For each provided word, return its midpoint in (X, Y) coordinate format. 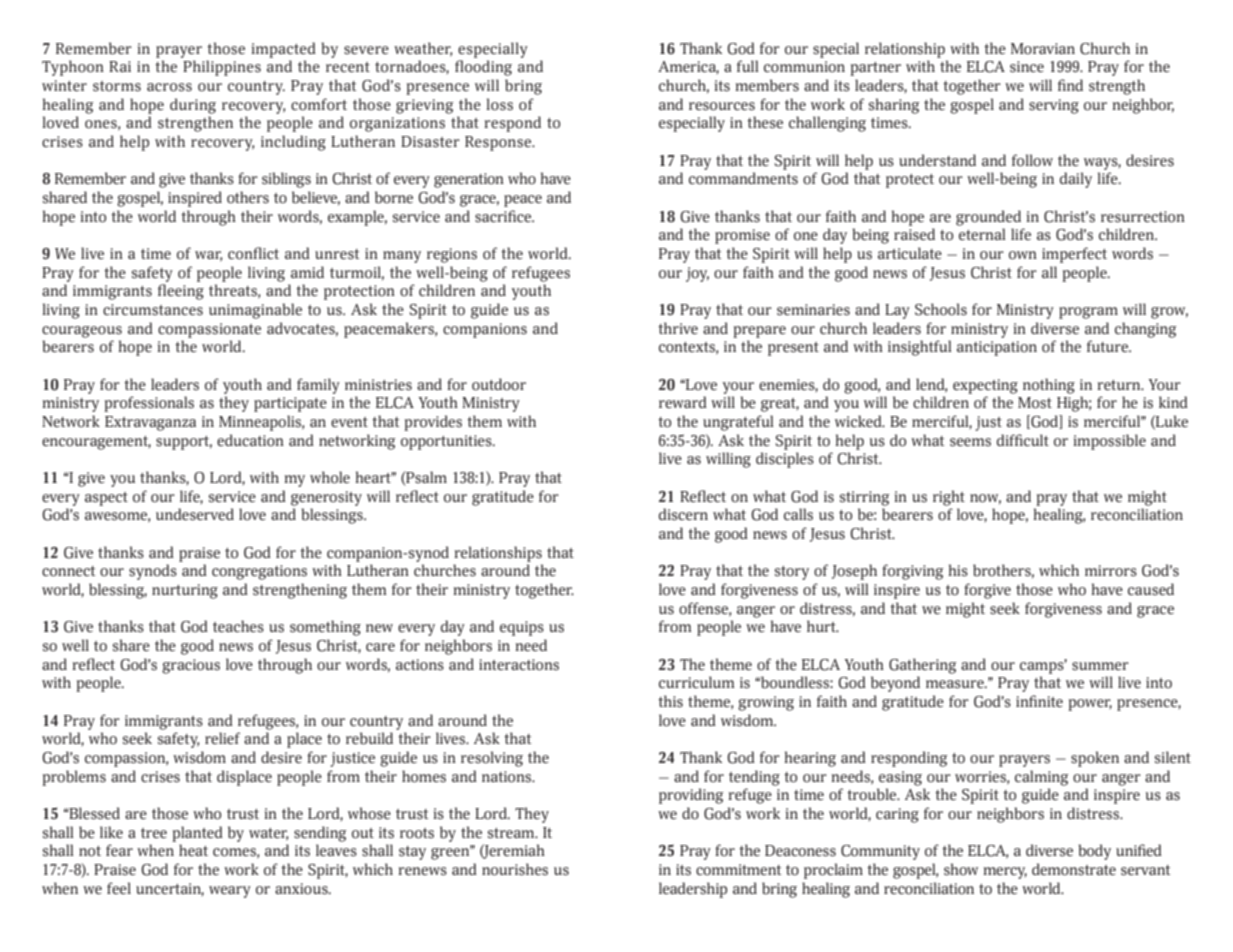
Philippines (222, 68)
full (748, 66)
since (1027, 67)
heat (193, 850)
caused (1151, 589)
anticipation (997, 348)
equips (522, 628)
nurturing (185, 591)
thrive (678, 328)
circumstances (153, 310)
